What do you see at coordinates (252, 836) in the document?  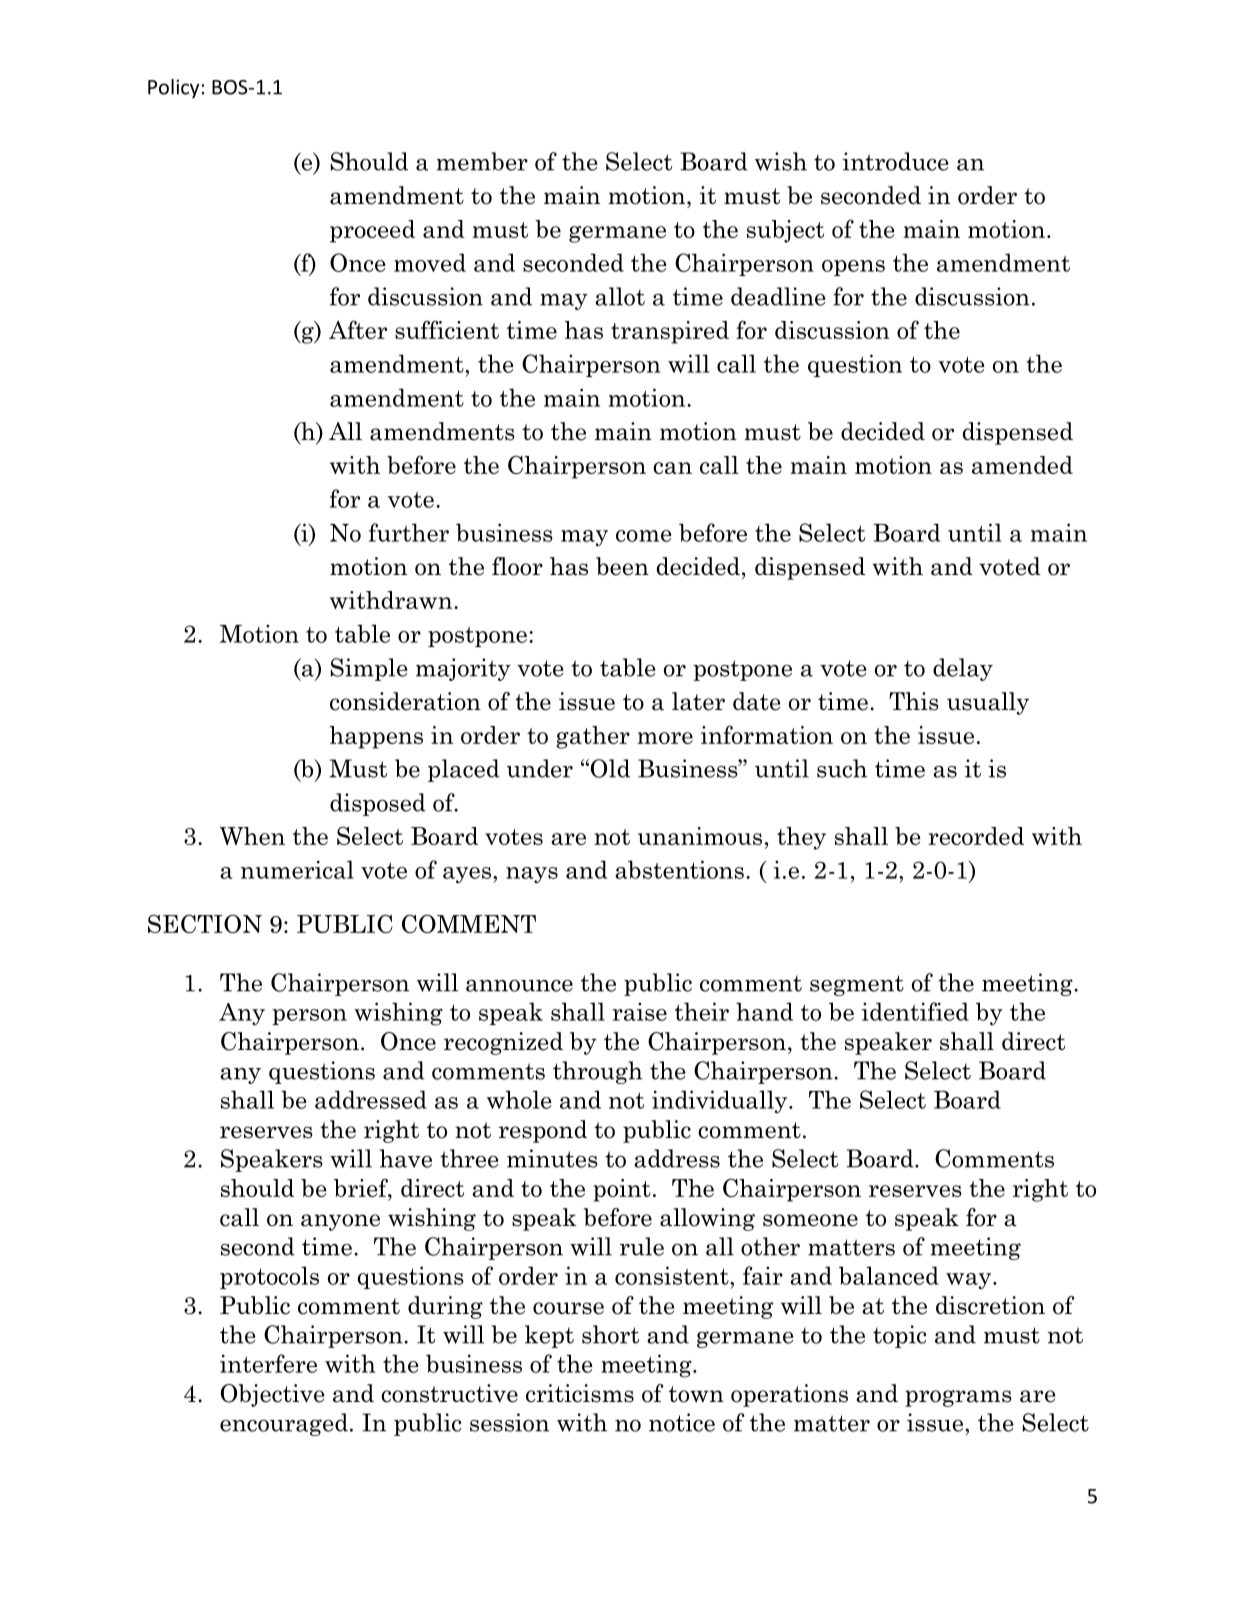 I see `When` at bounding box center [252, 836].
